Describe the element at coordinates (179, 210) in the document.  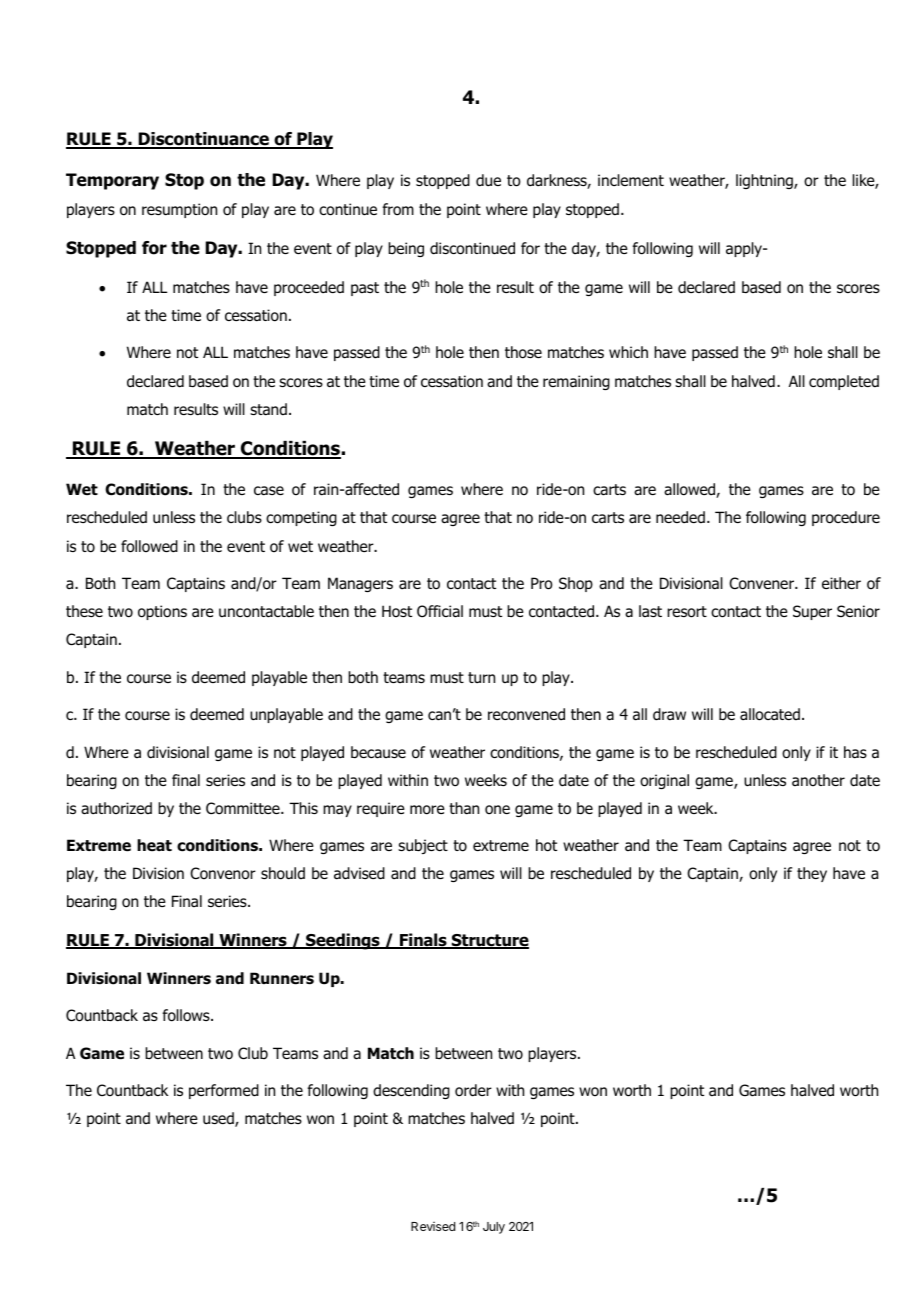
I see `resumption` at that location.
